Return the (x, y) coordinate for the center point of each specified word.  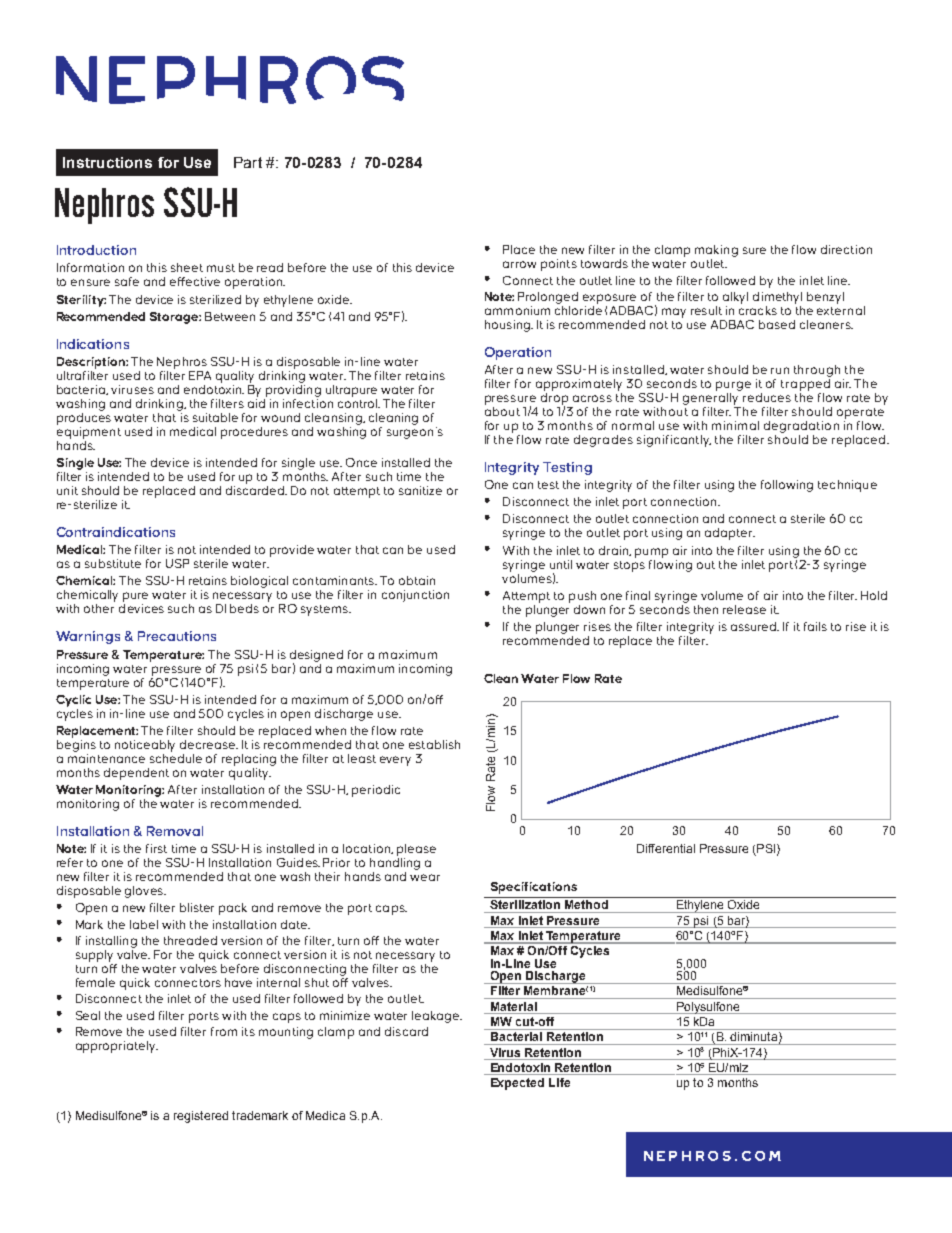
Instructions (107, 162)
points (559, 265)
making (716, 251)
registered (201, 1117)
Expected (517, 1084)
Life (559, 1082)
